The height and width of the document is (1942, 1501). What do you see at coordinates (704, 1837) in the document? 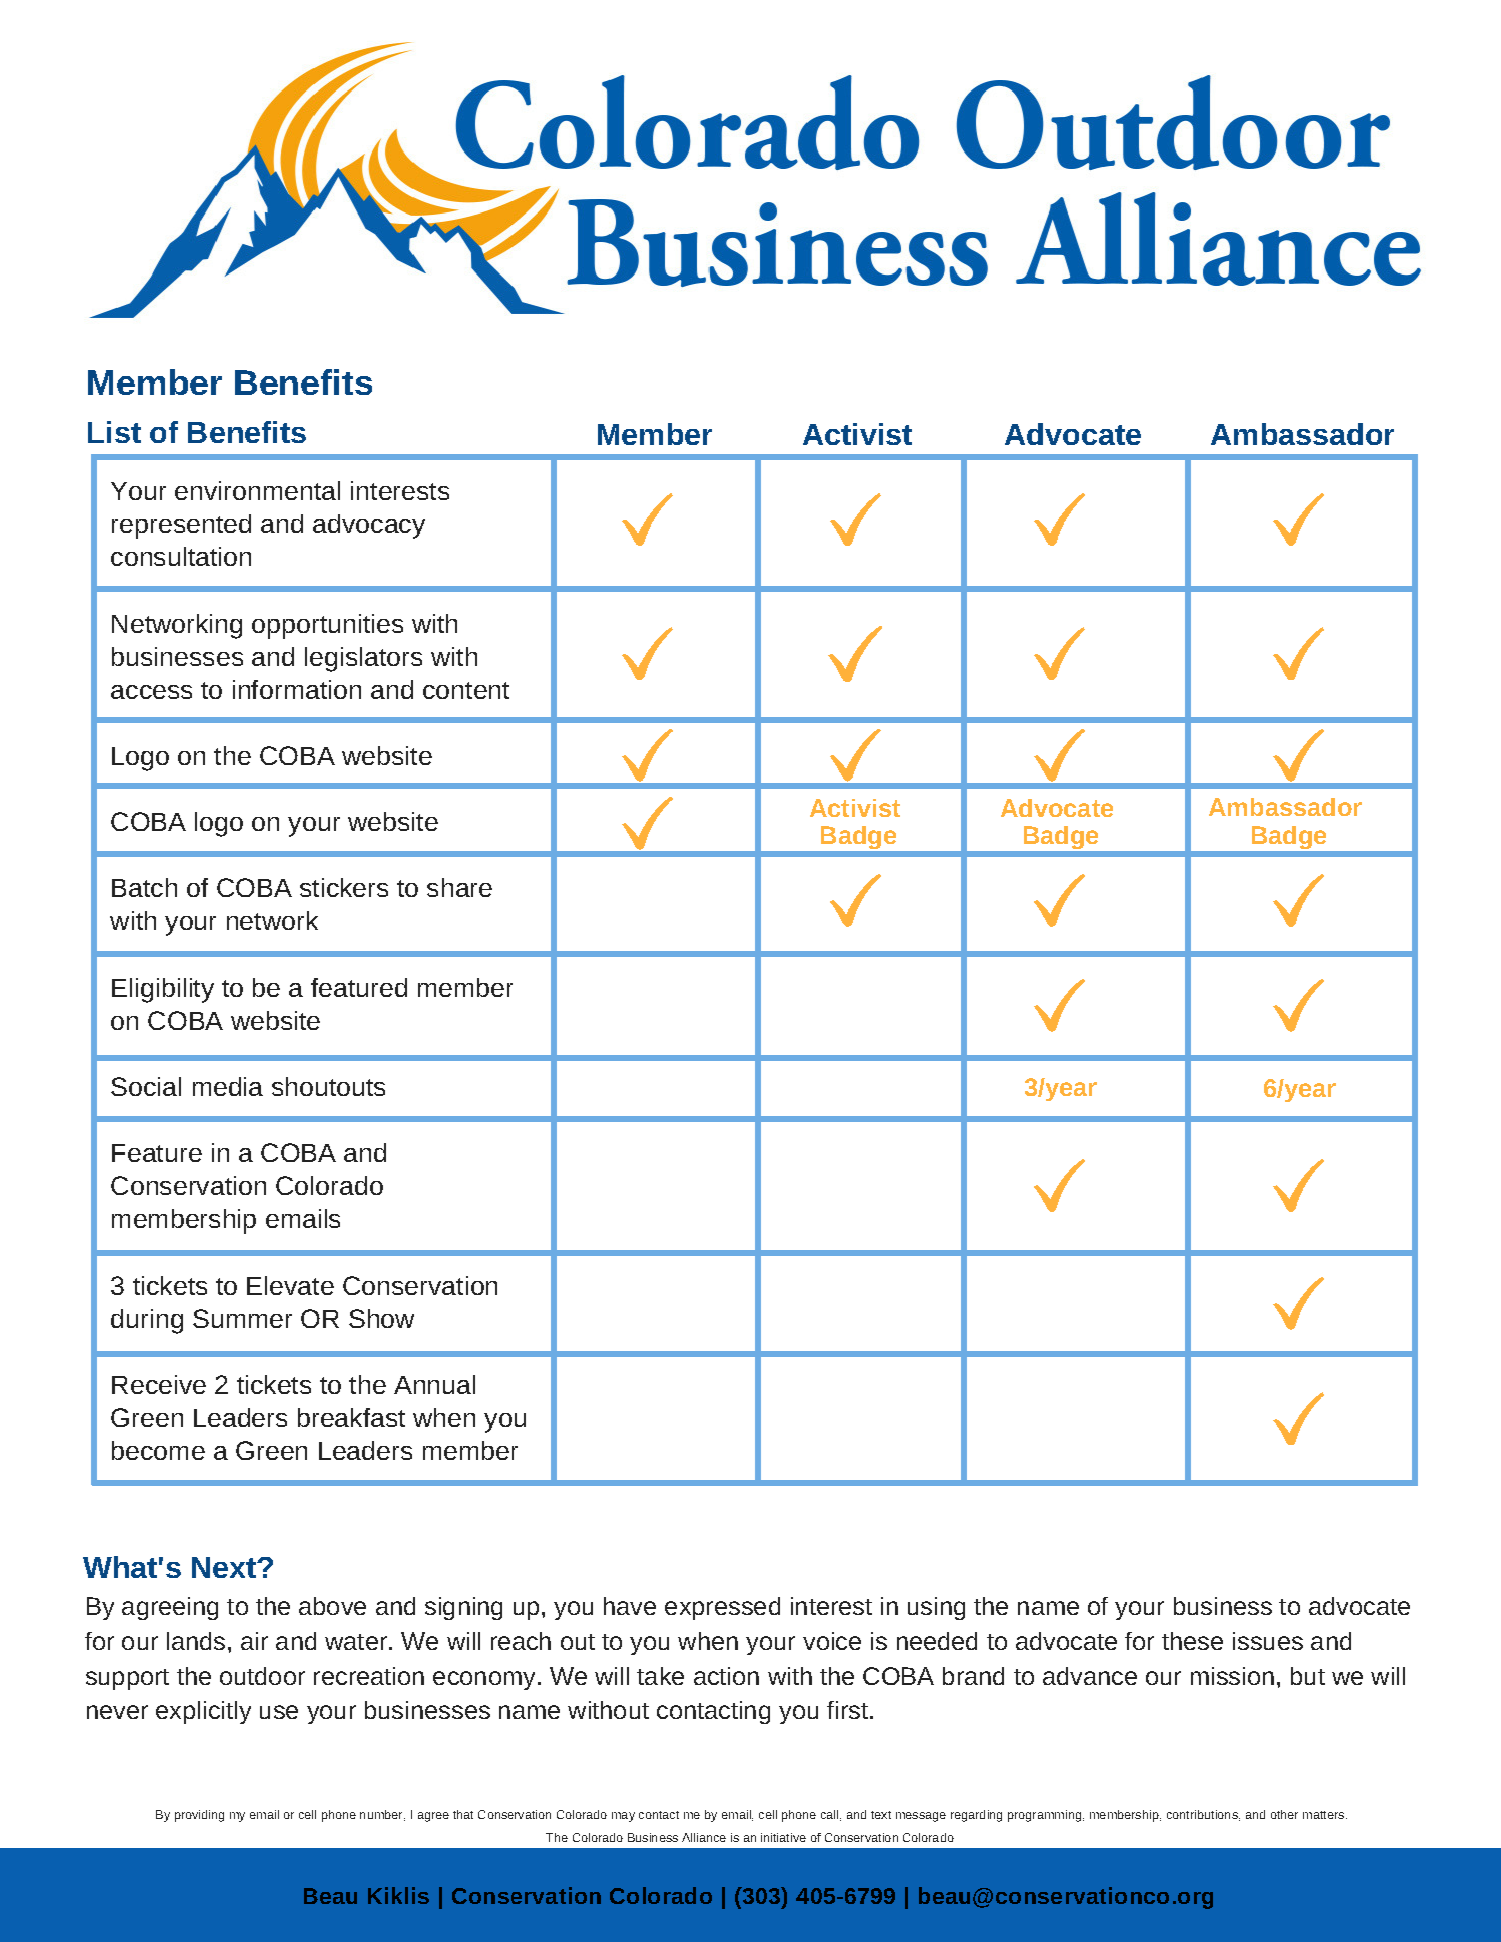
I see `Alliance` at bounding box center [704, 1837].
